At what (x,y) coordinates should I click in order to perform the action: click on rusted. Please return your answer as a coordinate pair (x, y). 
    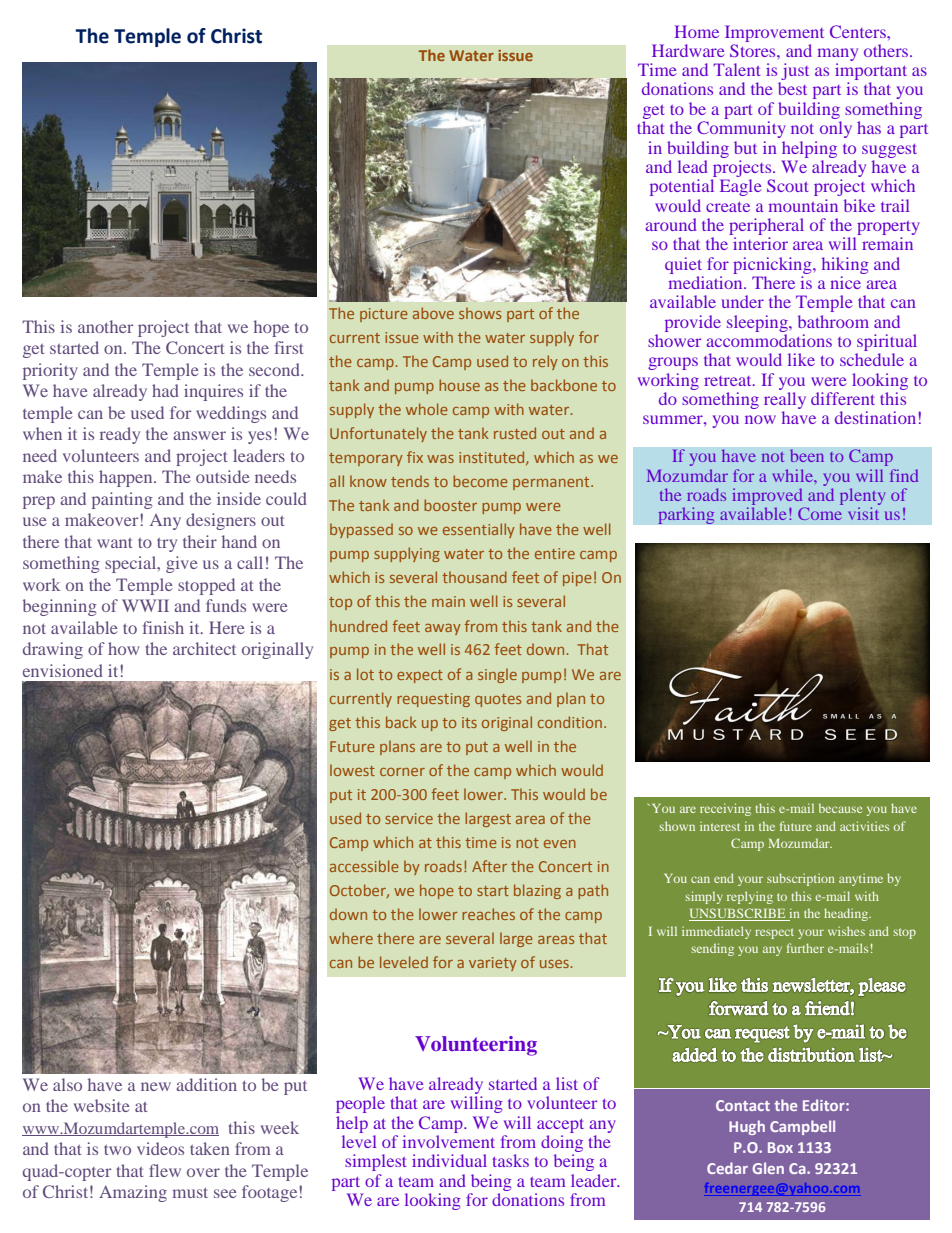
    Looking at the image, I should click on (515, 433).
